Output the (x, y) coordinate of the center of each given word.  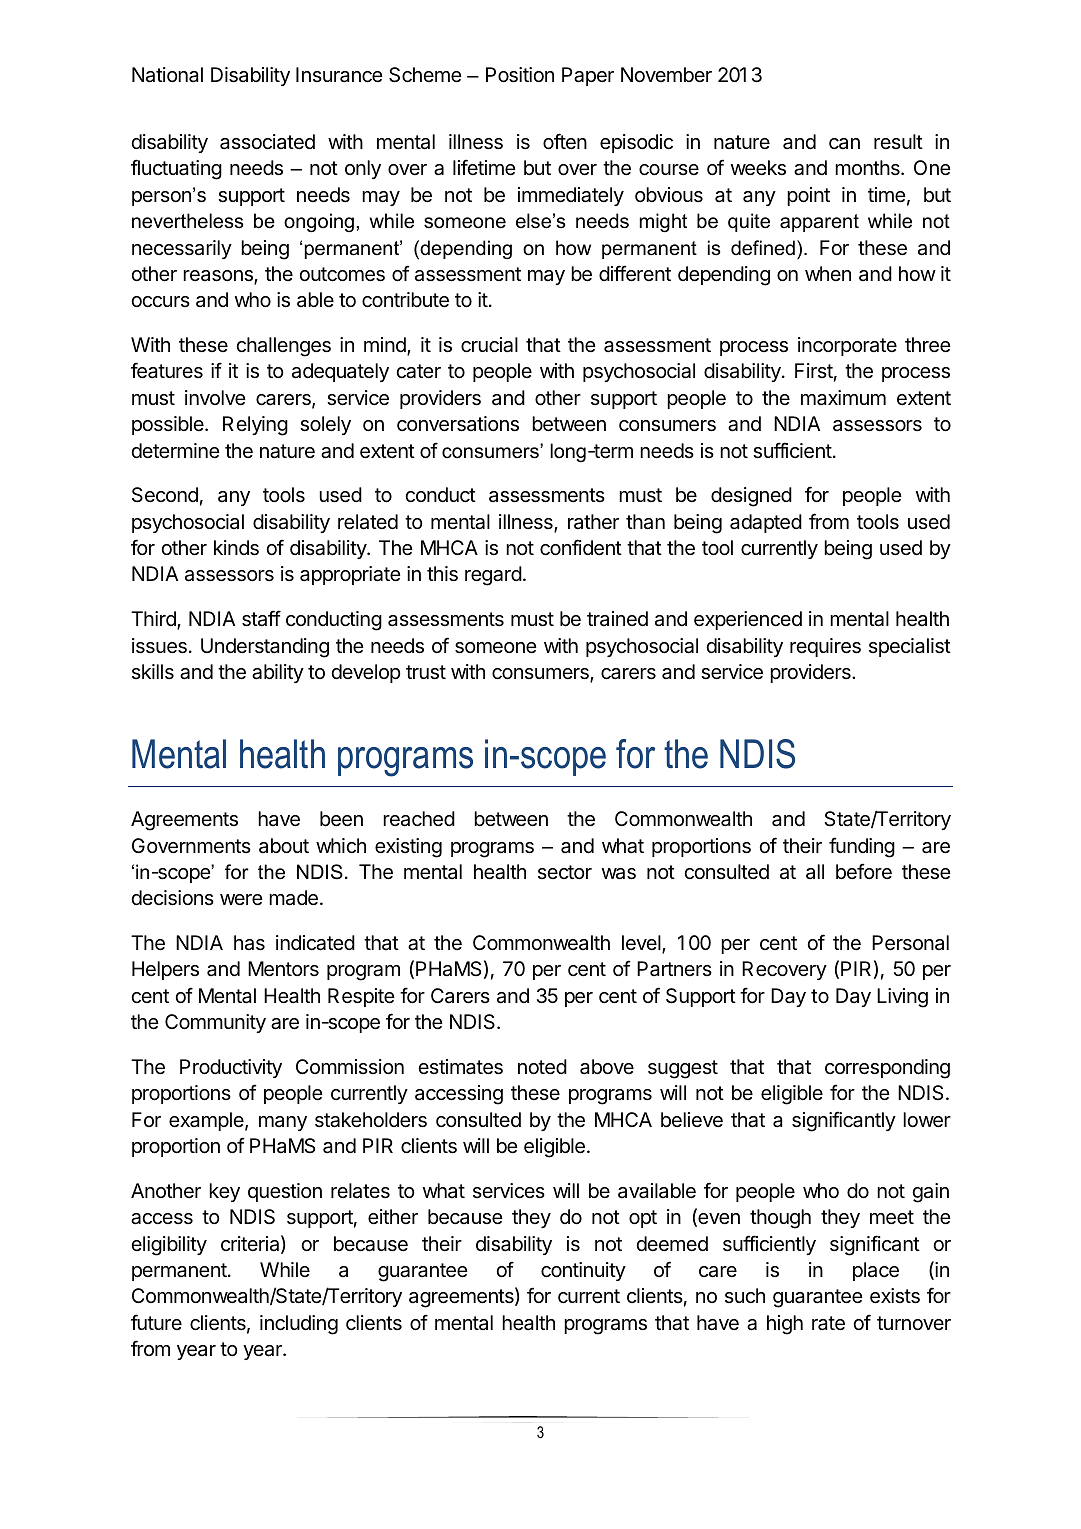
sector (565, 872)
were (241, 899)
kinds (236, 548)
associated (267, 142)
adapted (766, 523)
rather (593, 522)
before (864, 871)
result (898, 141)
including (299, 1325)
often (565, 141)
